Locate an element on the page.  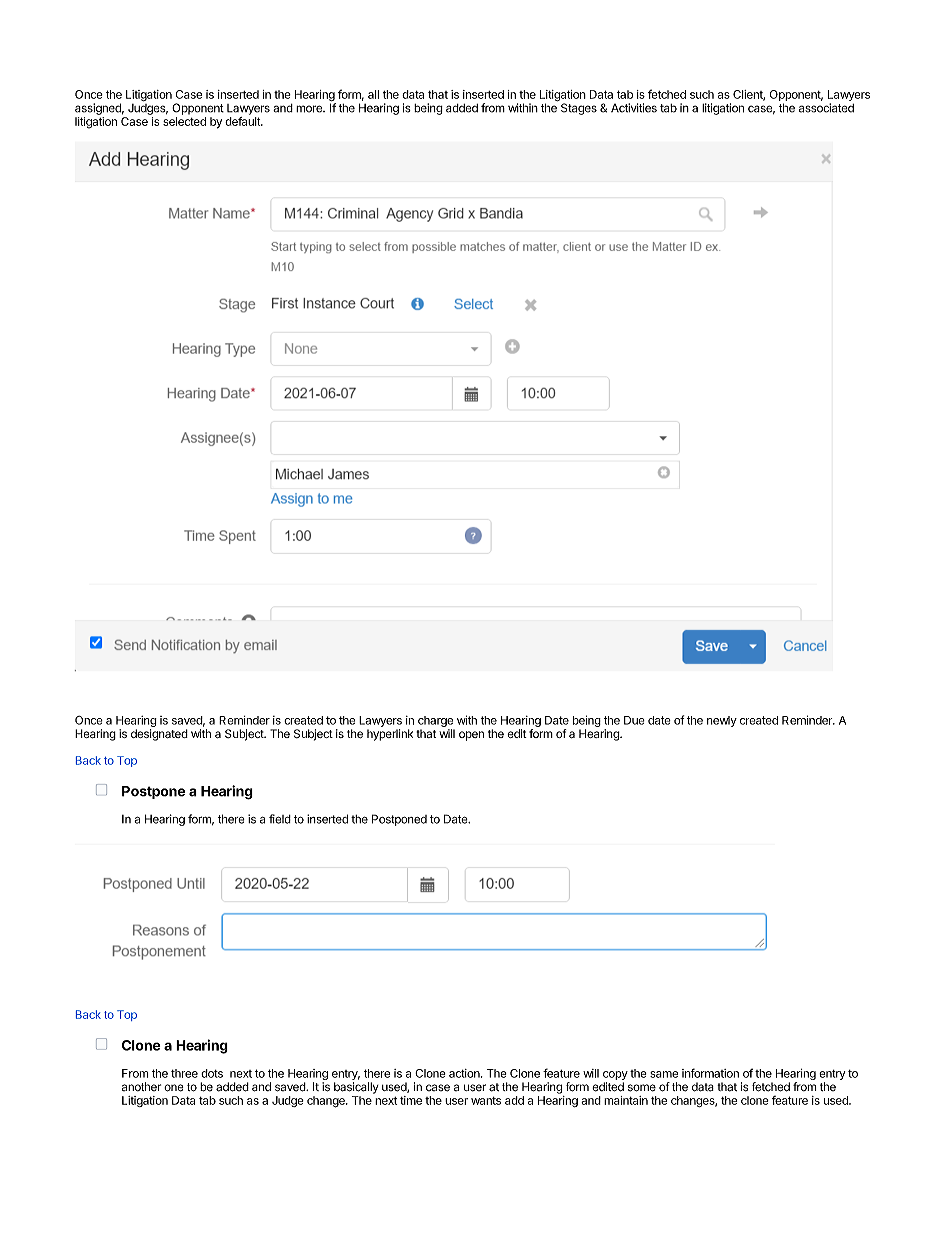
open is located at coordinates (471, 736).
